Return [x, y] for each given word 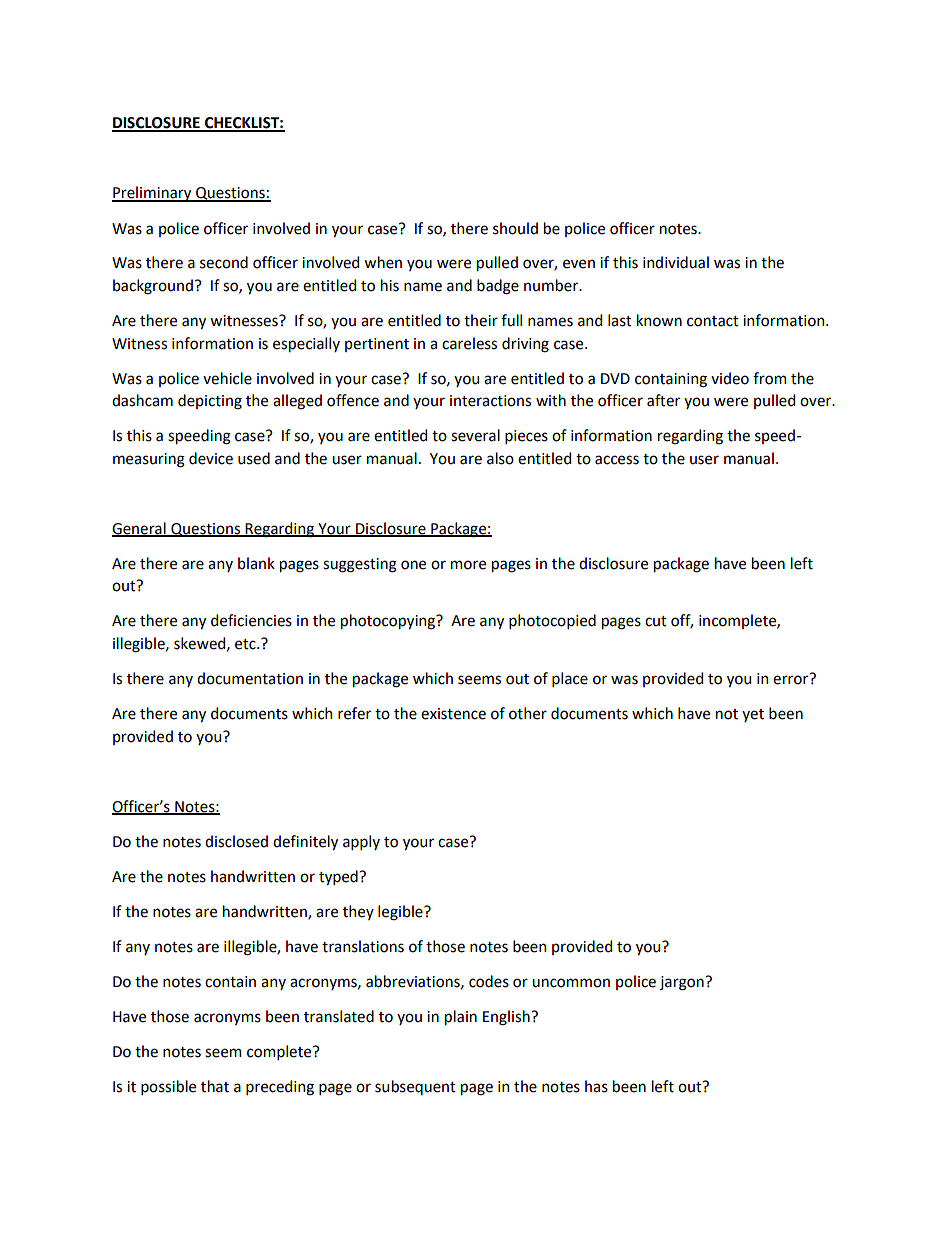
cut [656, 621]
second [224, 262]
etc [246, 644]
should [515, 228]
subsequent [415, 1087]
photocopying [389, 622]
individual [676, 262]
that [215, 1086]
